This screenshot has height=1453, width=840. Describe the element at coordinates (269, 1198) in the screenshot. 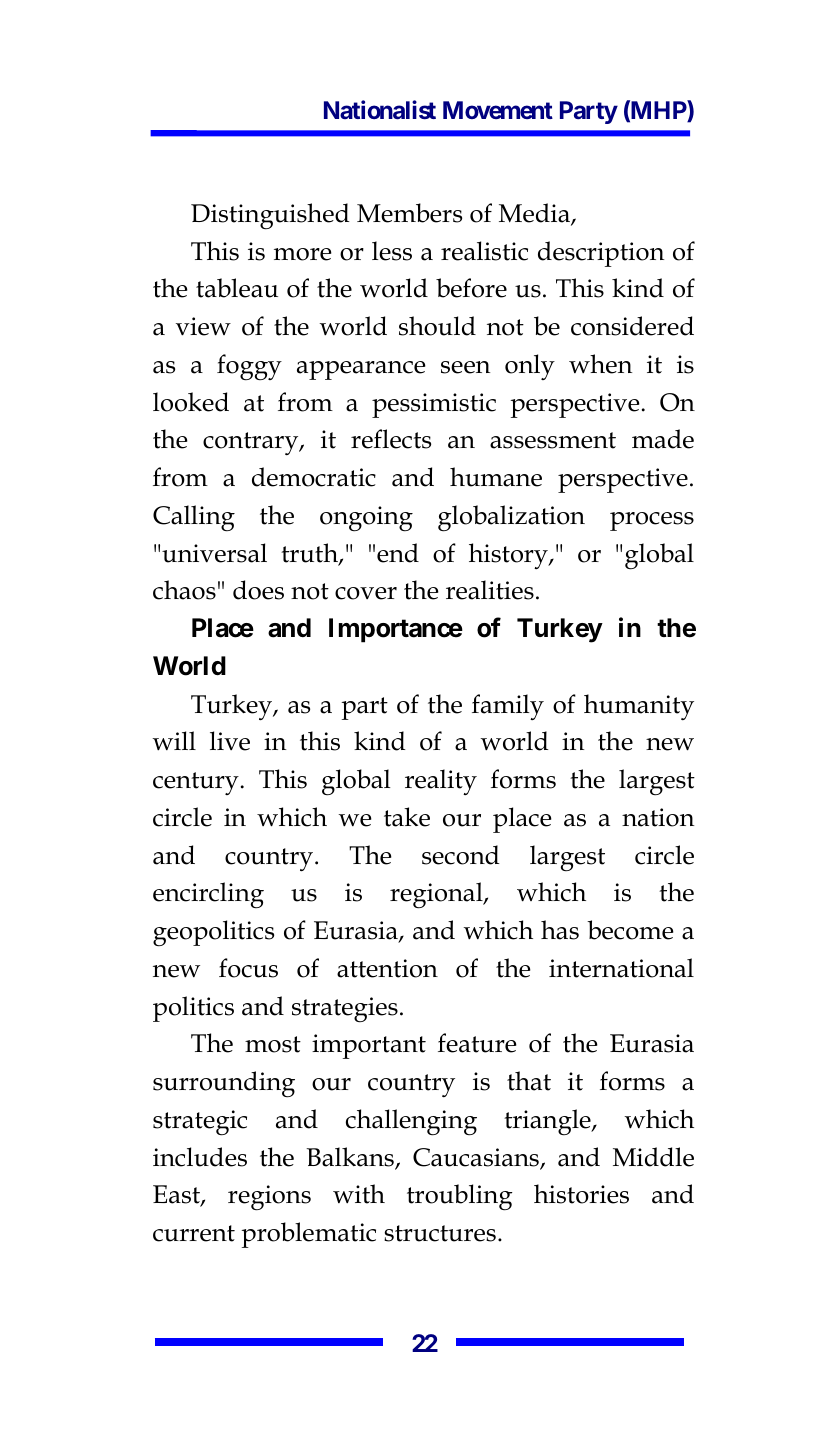

I see `regions` at that location.
